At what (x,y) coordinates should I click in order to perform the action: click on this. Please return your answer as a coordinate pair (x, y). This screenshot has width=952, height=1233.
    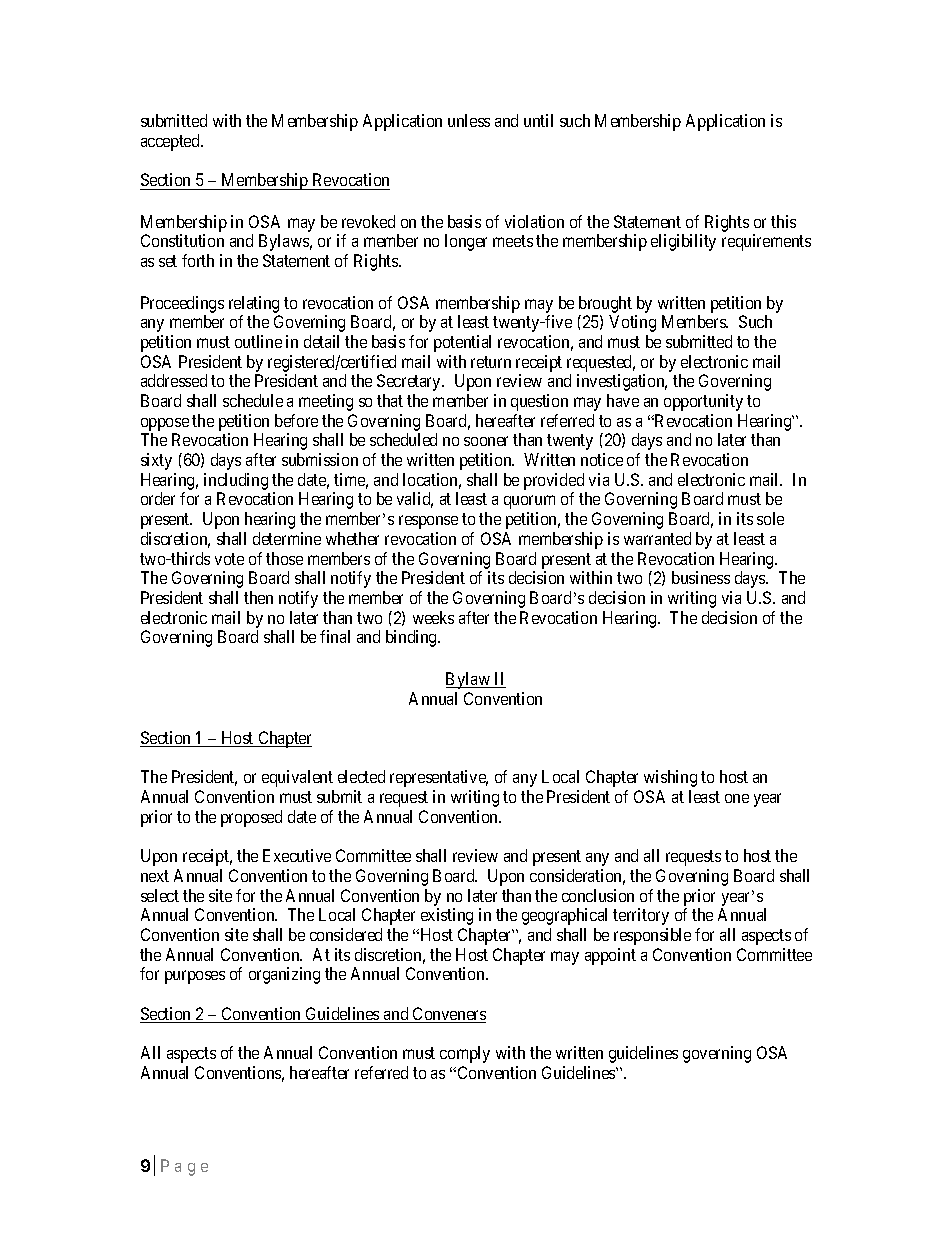
    Looking at the image, I should click on (783, 221).
